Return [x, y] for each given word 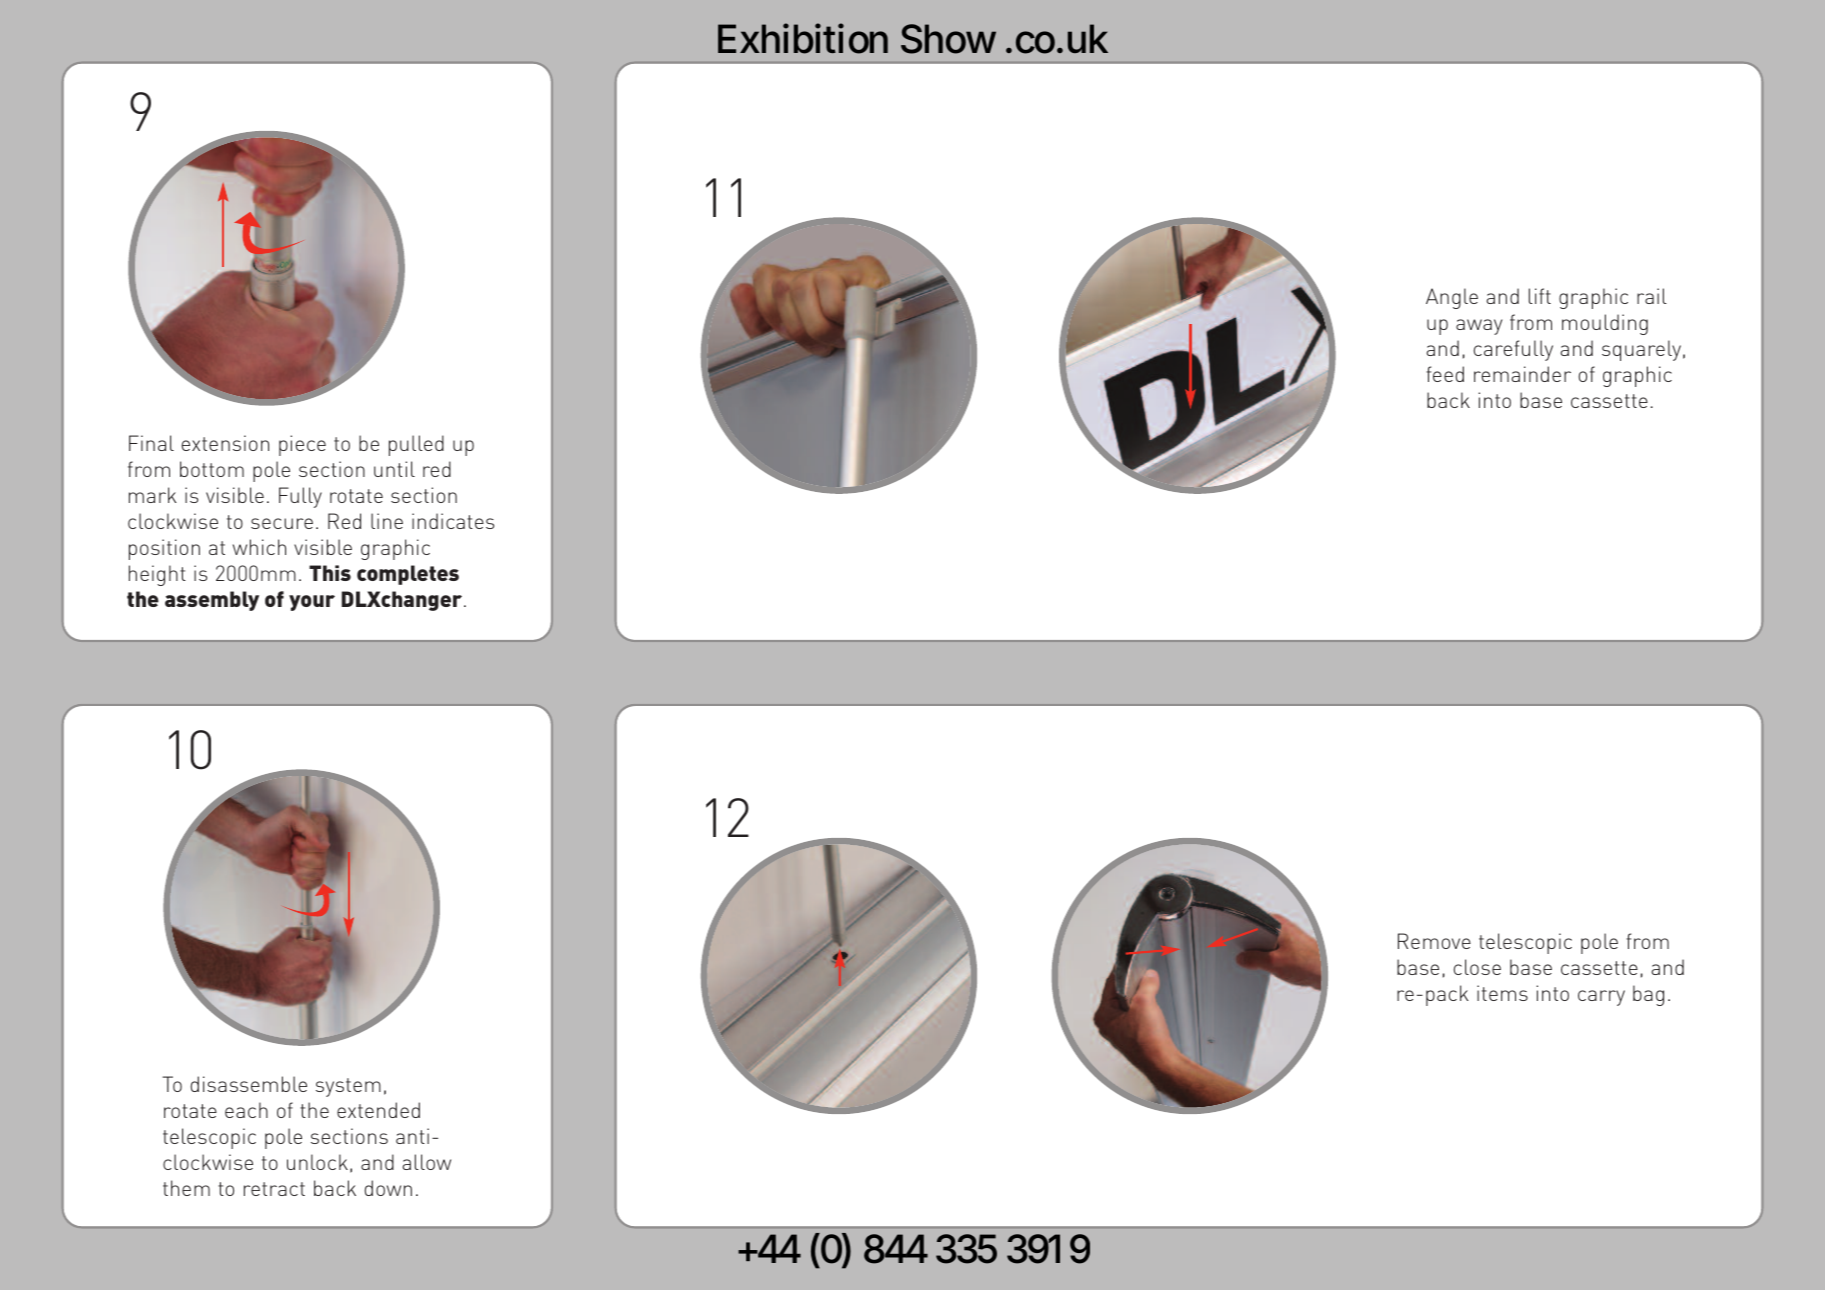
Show [948, 39]
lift [1540, 296]
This [330, 573]
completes [408, 575]
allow [427, 1162]
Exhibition [803, 38]
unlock [317, 1162]
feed [1445, 374]
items [1502, 993]
